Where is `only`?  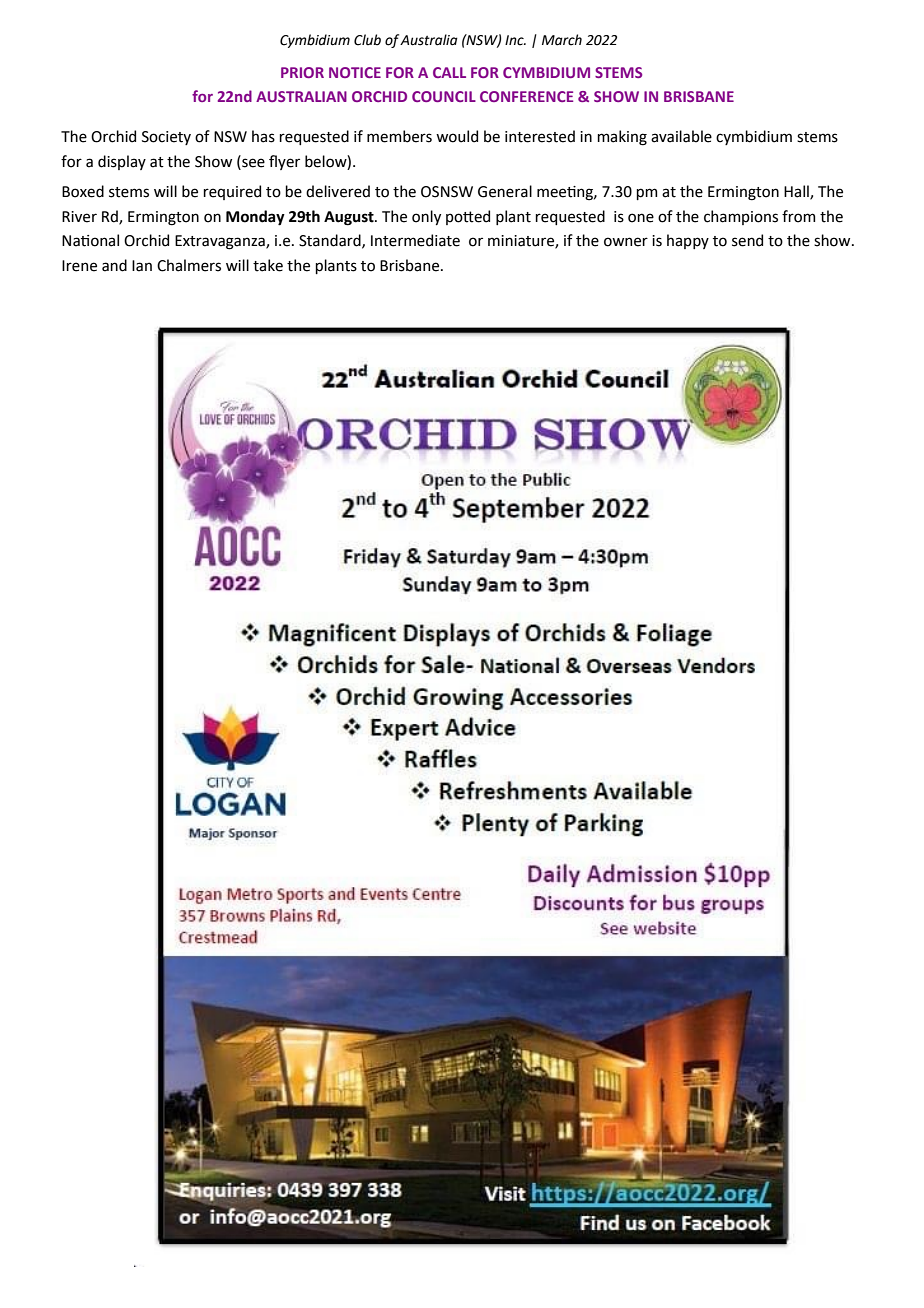
only is located at coordinates (426, 217).
